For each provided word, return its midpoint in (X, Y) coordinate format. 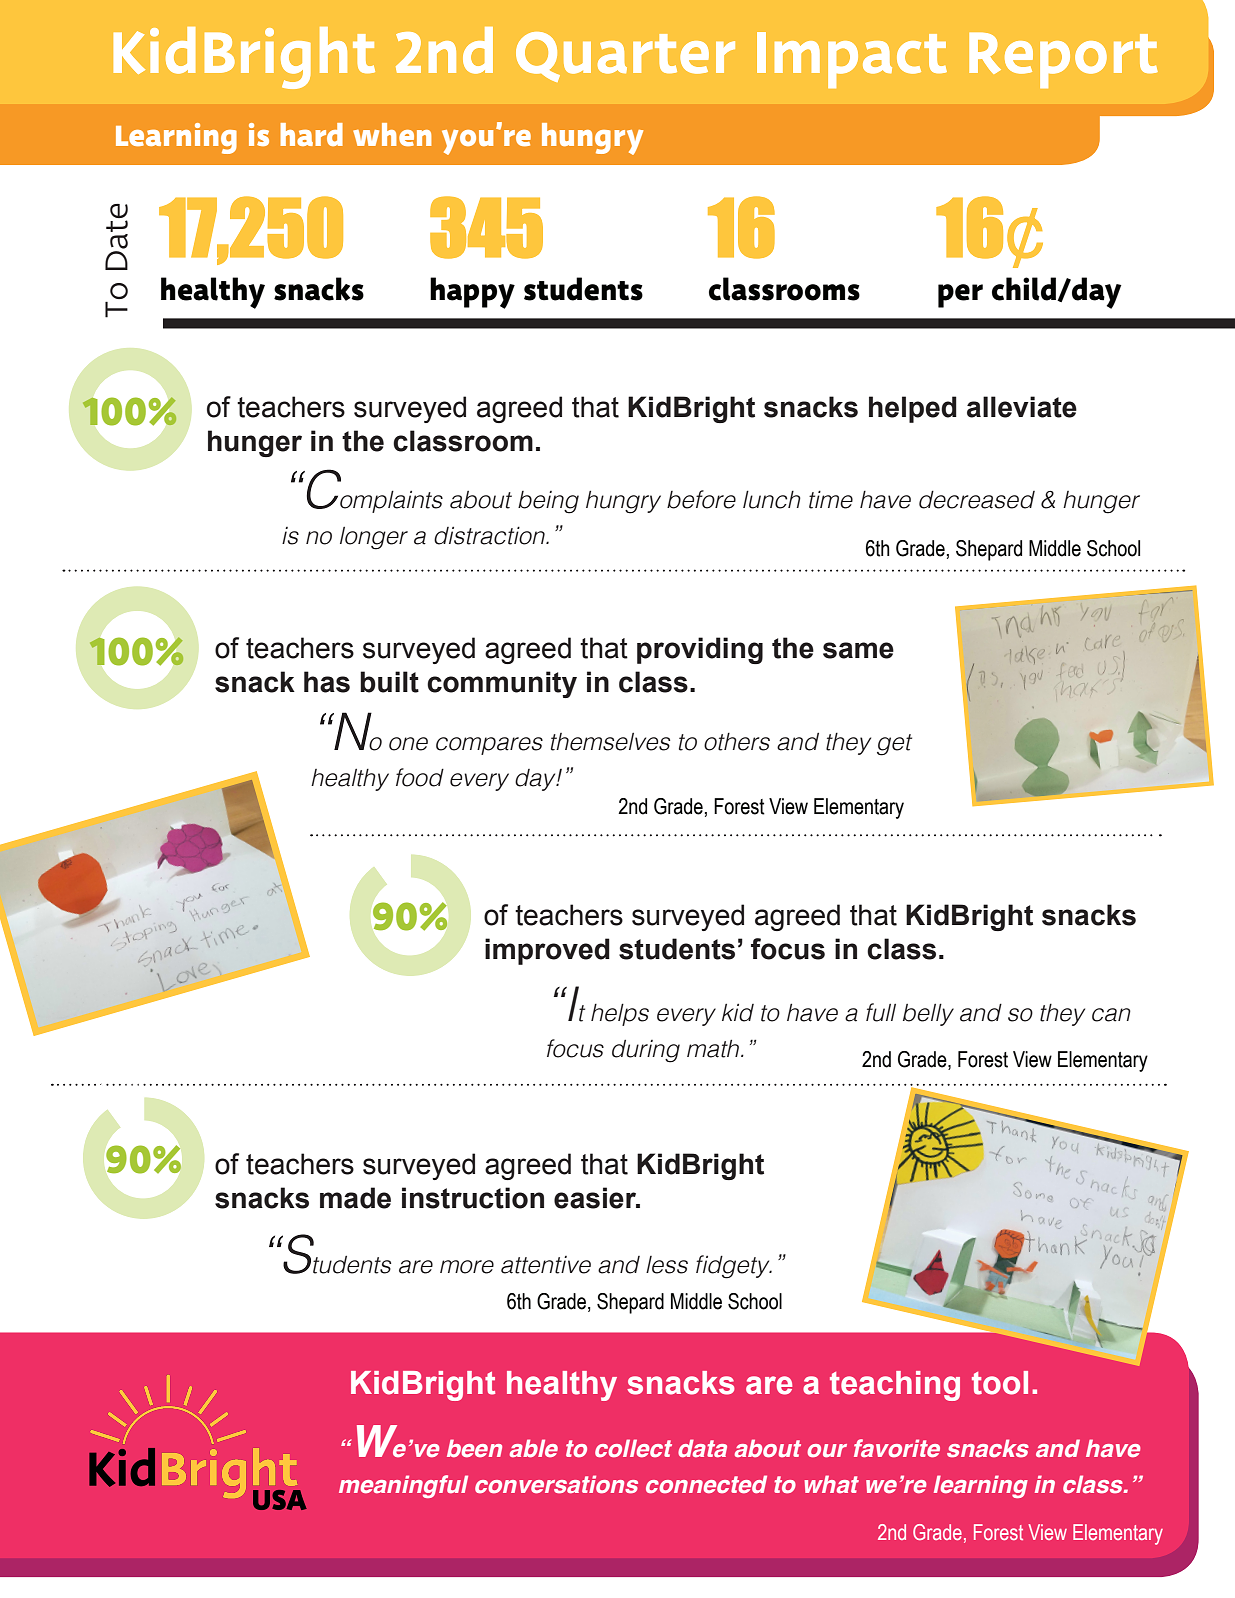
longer (374, 538)
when (392, 134)
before (701, 499)
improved (547, 951)
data (702, 1448)
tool (1000, 1383)
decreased (977, 500)
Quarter (625, 57)
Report (1063, 60)
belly (928, 1015)
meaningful (403, 1486)
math (714, 1049)
